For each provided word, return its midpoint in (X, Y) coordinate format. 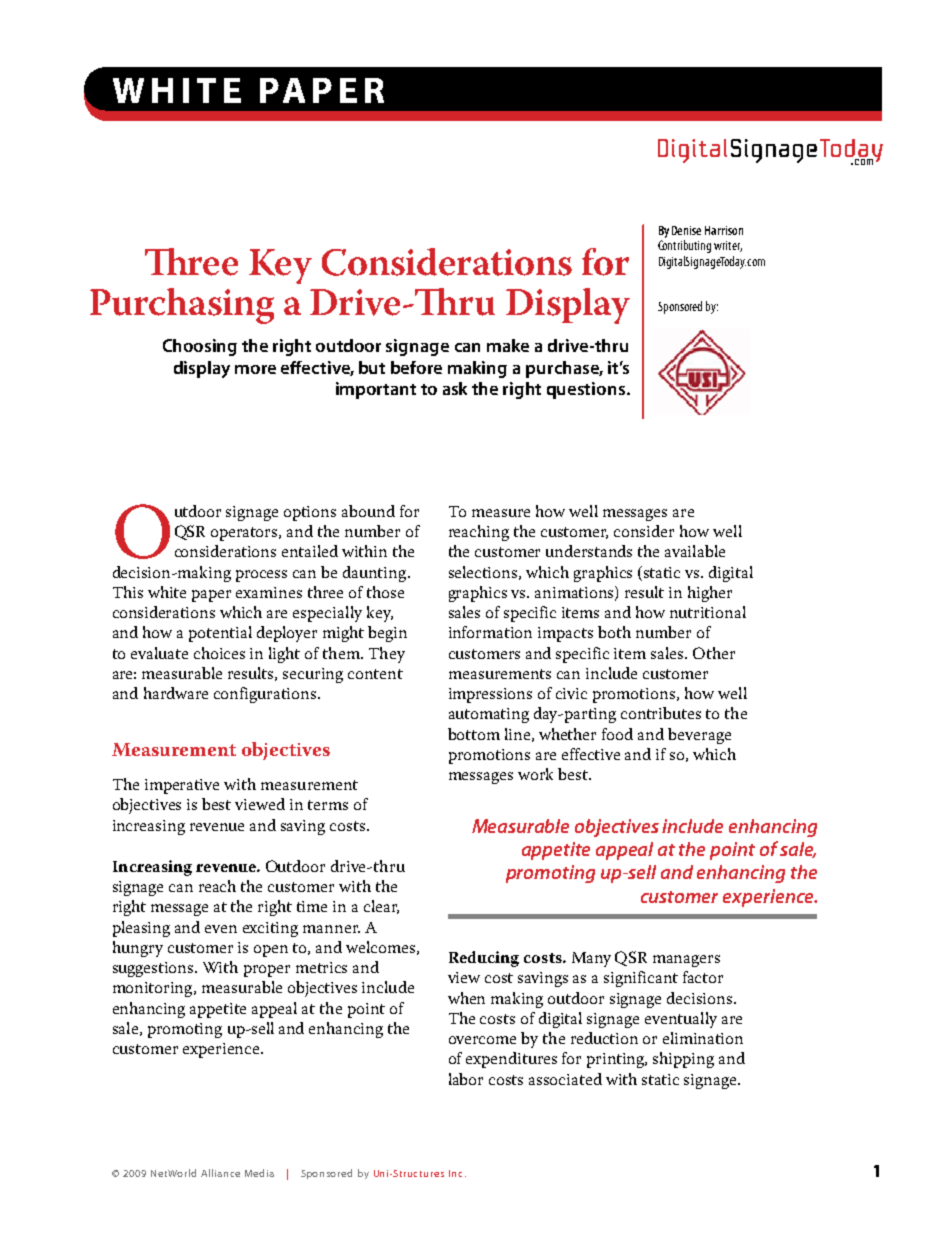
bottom (474, 734)
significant (641, 979)
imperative (182, 786)
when (466, 998)
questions (587, 390)
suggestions (154, 969)
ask (455, 388)
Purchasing (182, 306)
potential (220, 634)
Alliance (220, 1173)
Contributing (684, 246)
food (617, 734)
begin (387, 634)
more (255, 369)
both (614, 632)
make (508, 345)
